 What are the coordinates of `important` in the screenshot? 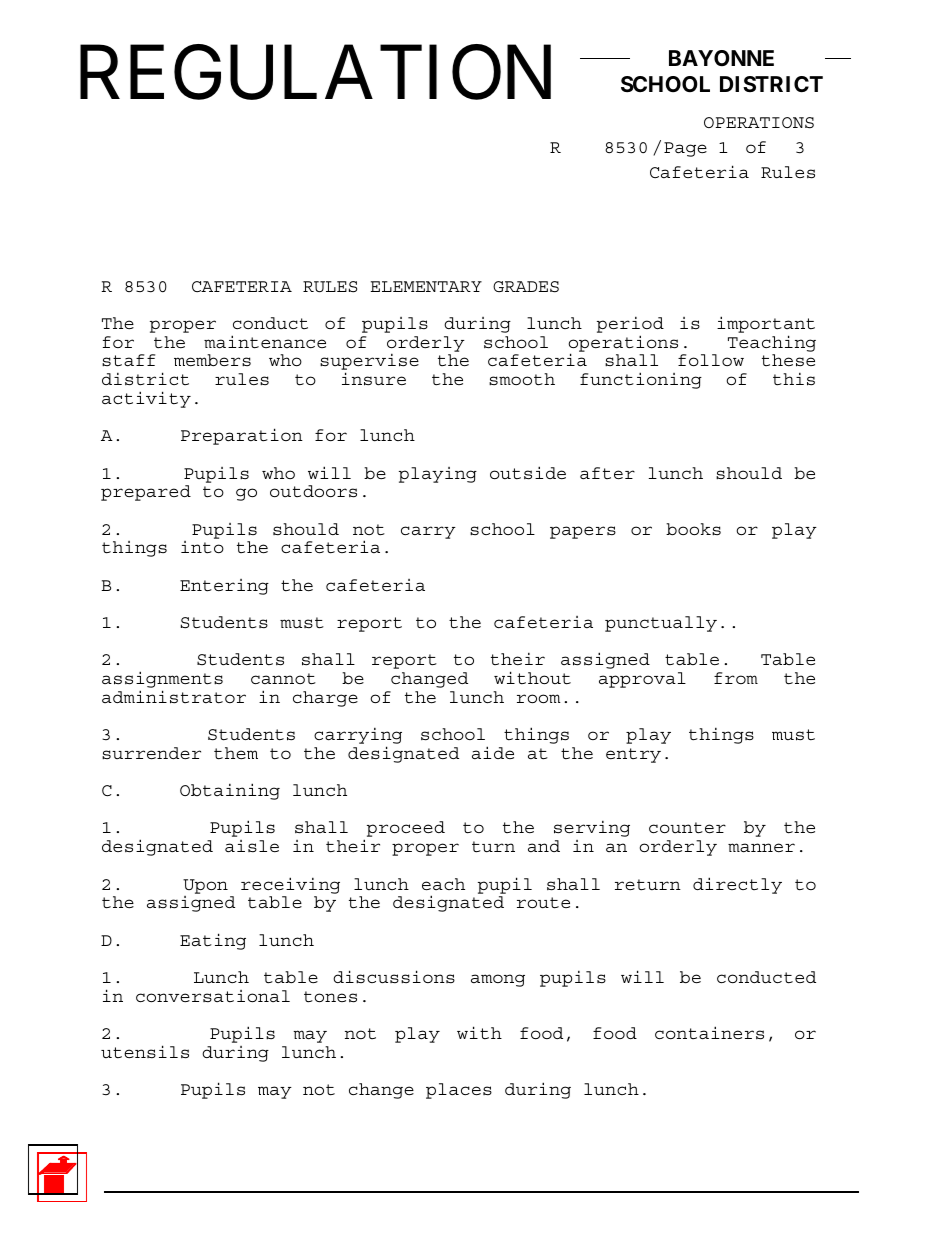 It's located at (766, 326).
